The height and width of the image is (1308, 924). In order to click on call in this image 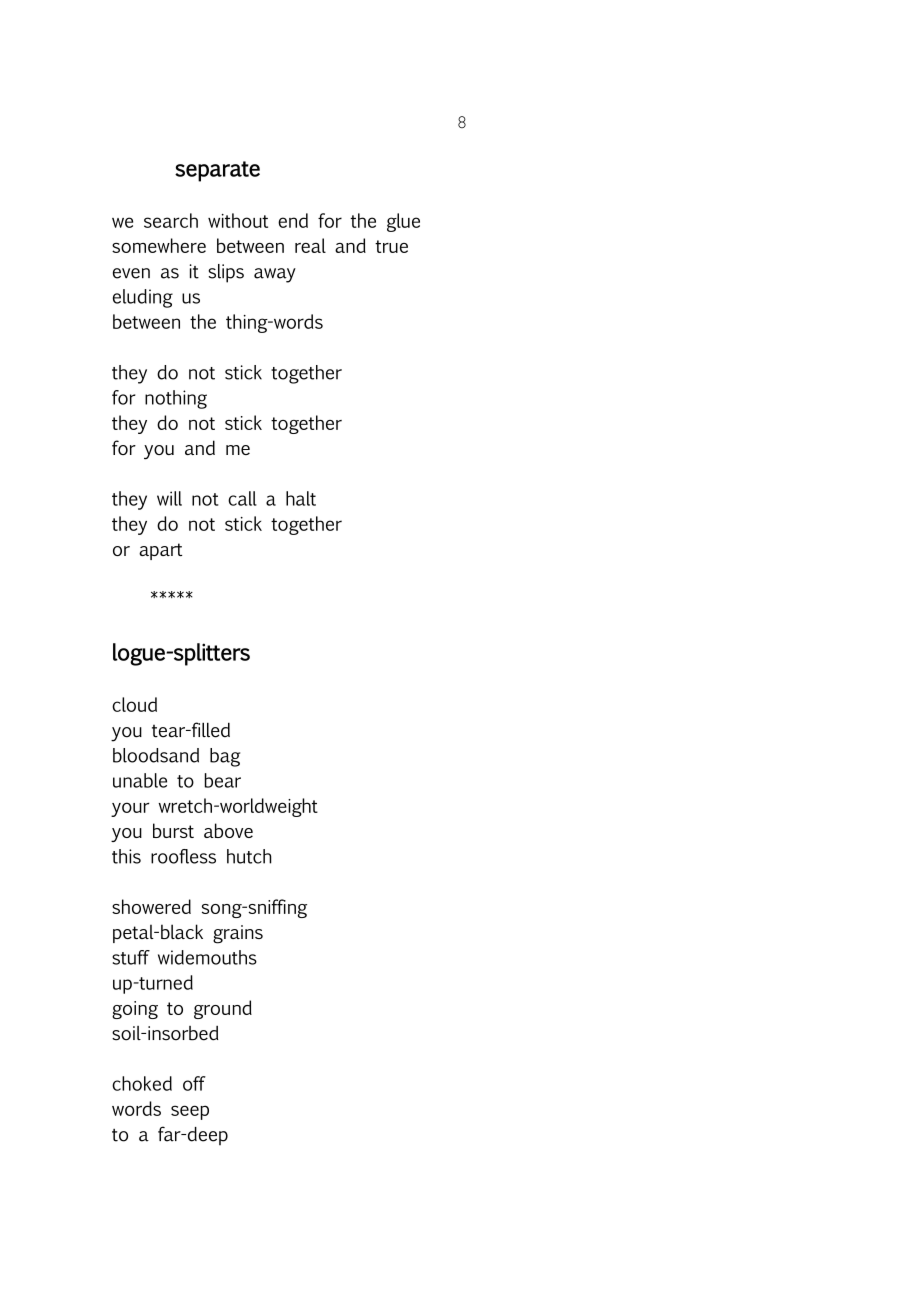, I will do `click(242, 498)`.
